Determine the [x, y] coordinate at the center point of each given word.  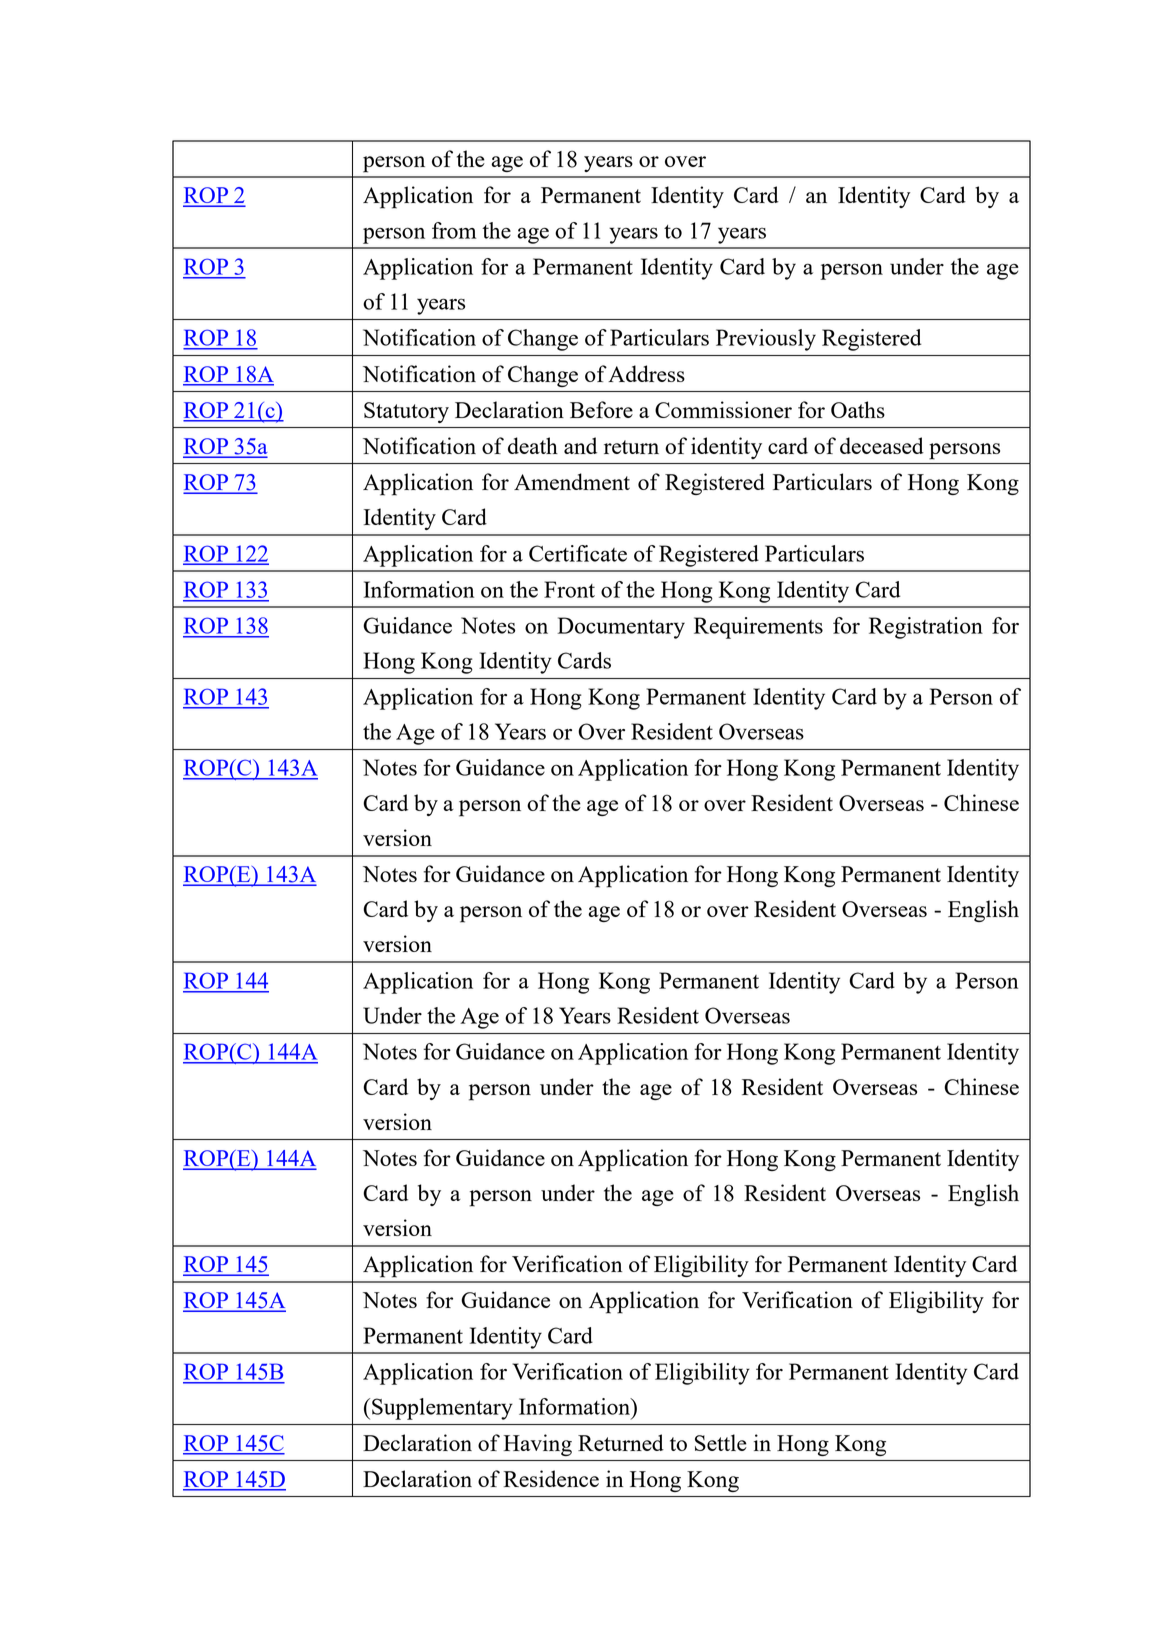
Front [569, 589]
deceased [882, 445]
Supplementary [442, 1409]
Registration [926, 628]
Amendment [572, 481]
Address [646, 373]
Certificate [578, 553]
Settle [721, 1442]
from [454, 230]
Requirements [758, 628]
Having [537, 1445]
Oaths [858, 409]
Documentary [621, 628]
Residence [551, 1478]
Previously [766, 340]
